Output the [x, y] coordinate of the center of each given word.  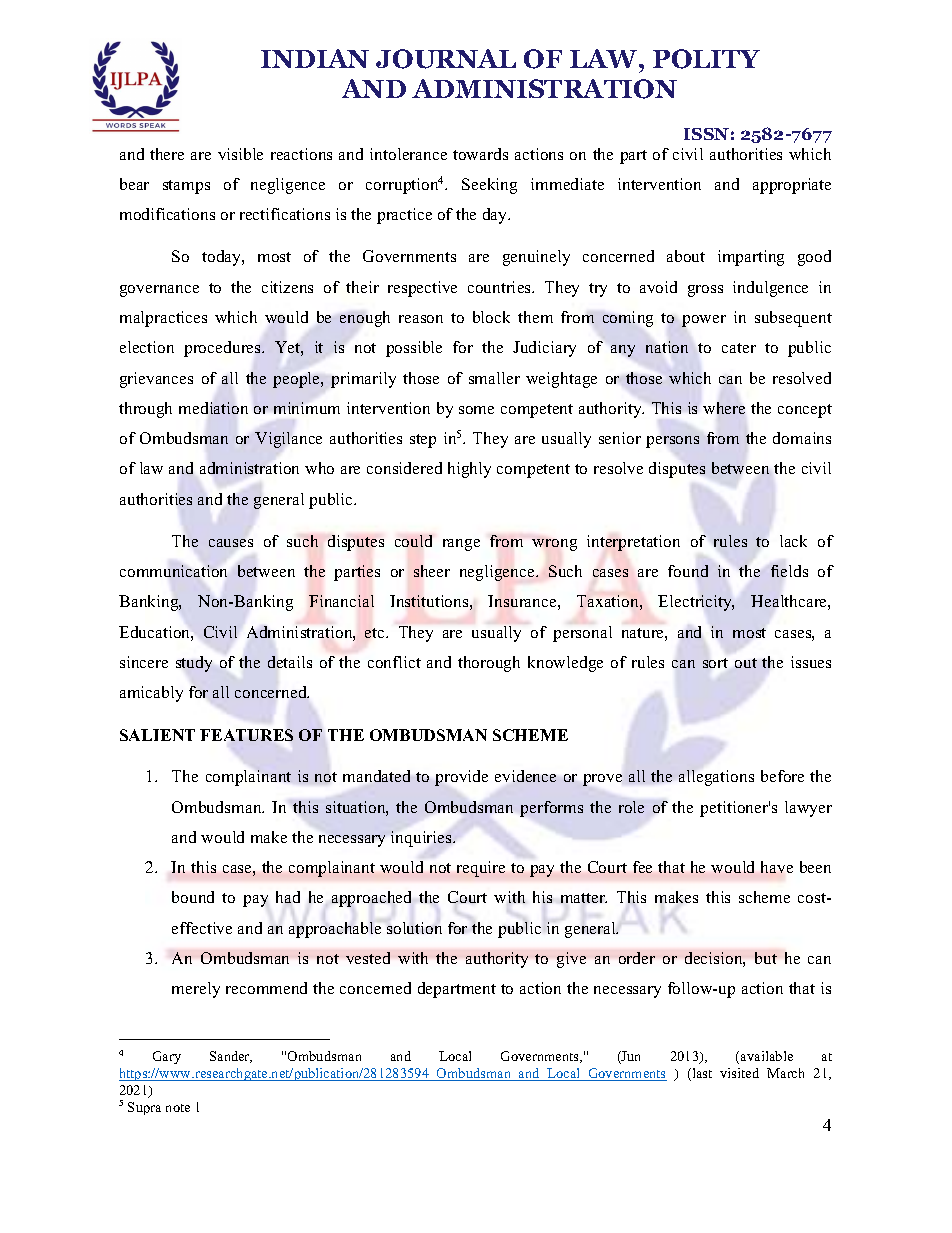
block [491, 317]
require [481, 869]
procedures [223, 349]
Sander [231, 1057]
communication [173, 571]
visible [240, 154]
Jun [630, 1057]
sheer [432, 571]
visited [739, 1073]
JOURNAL [446, 59]
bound [193, 897]
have [777, 867]
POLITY [706, 59]
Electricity [696, 603]
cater [739, 348]
